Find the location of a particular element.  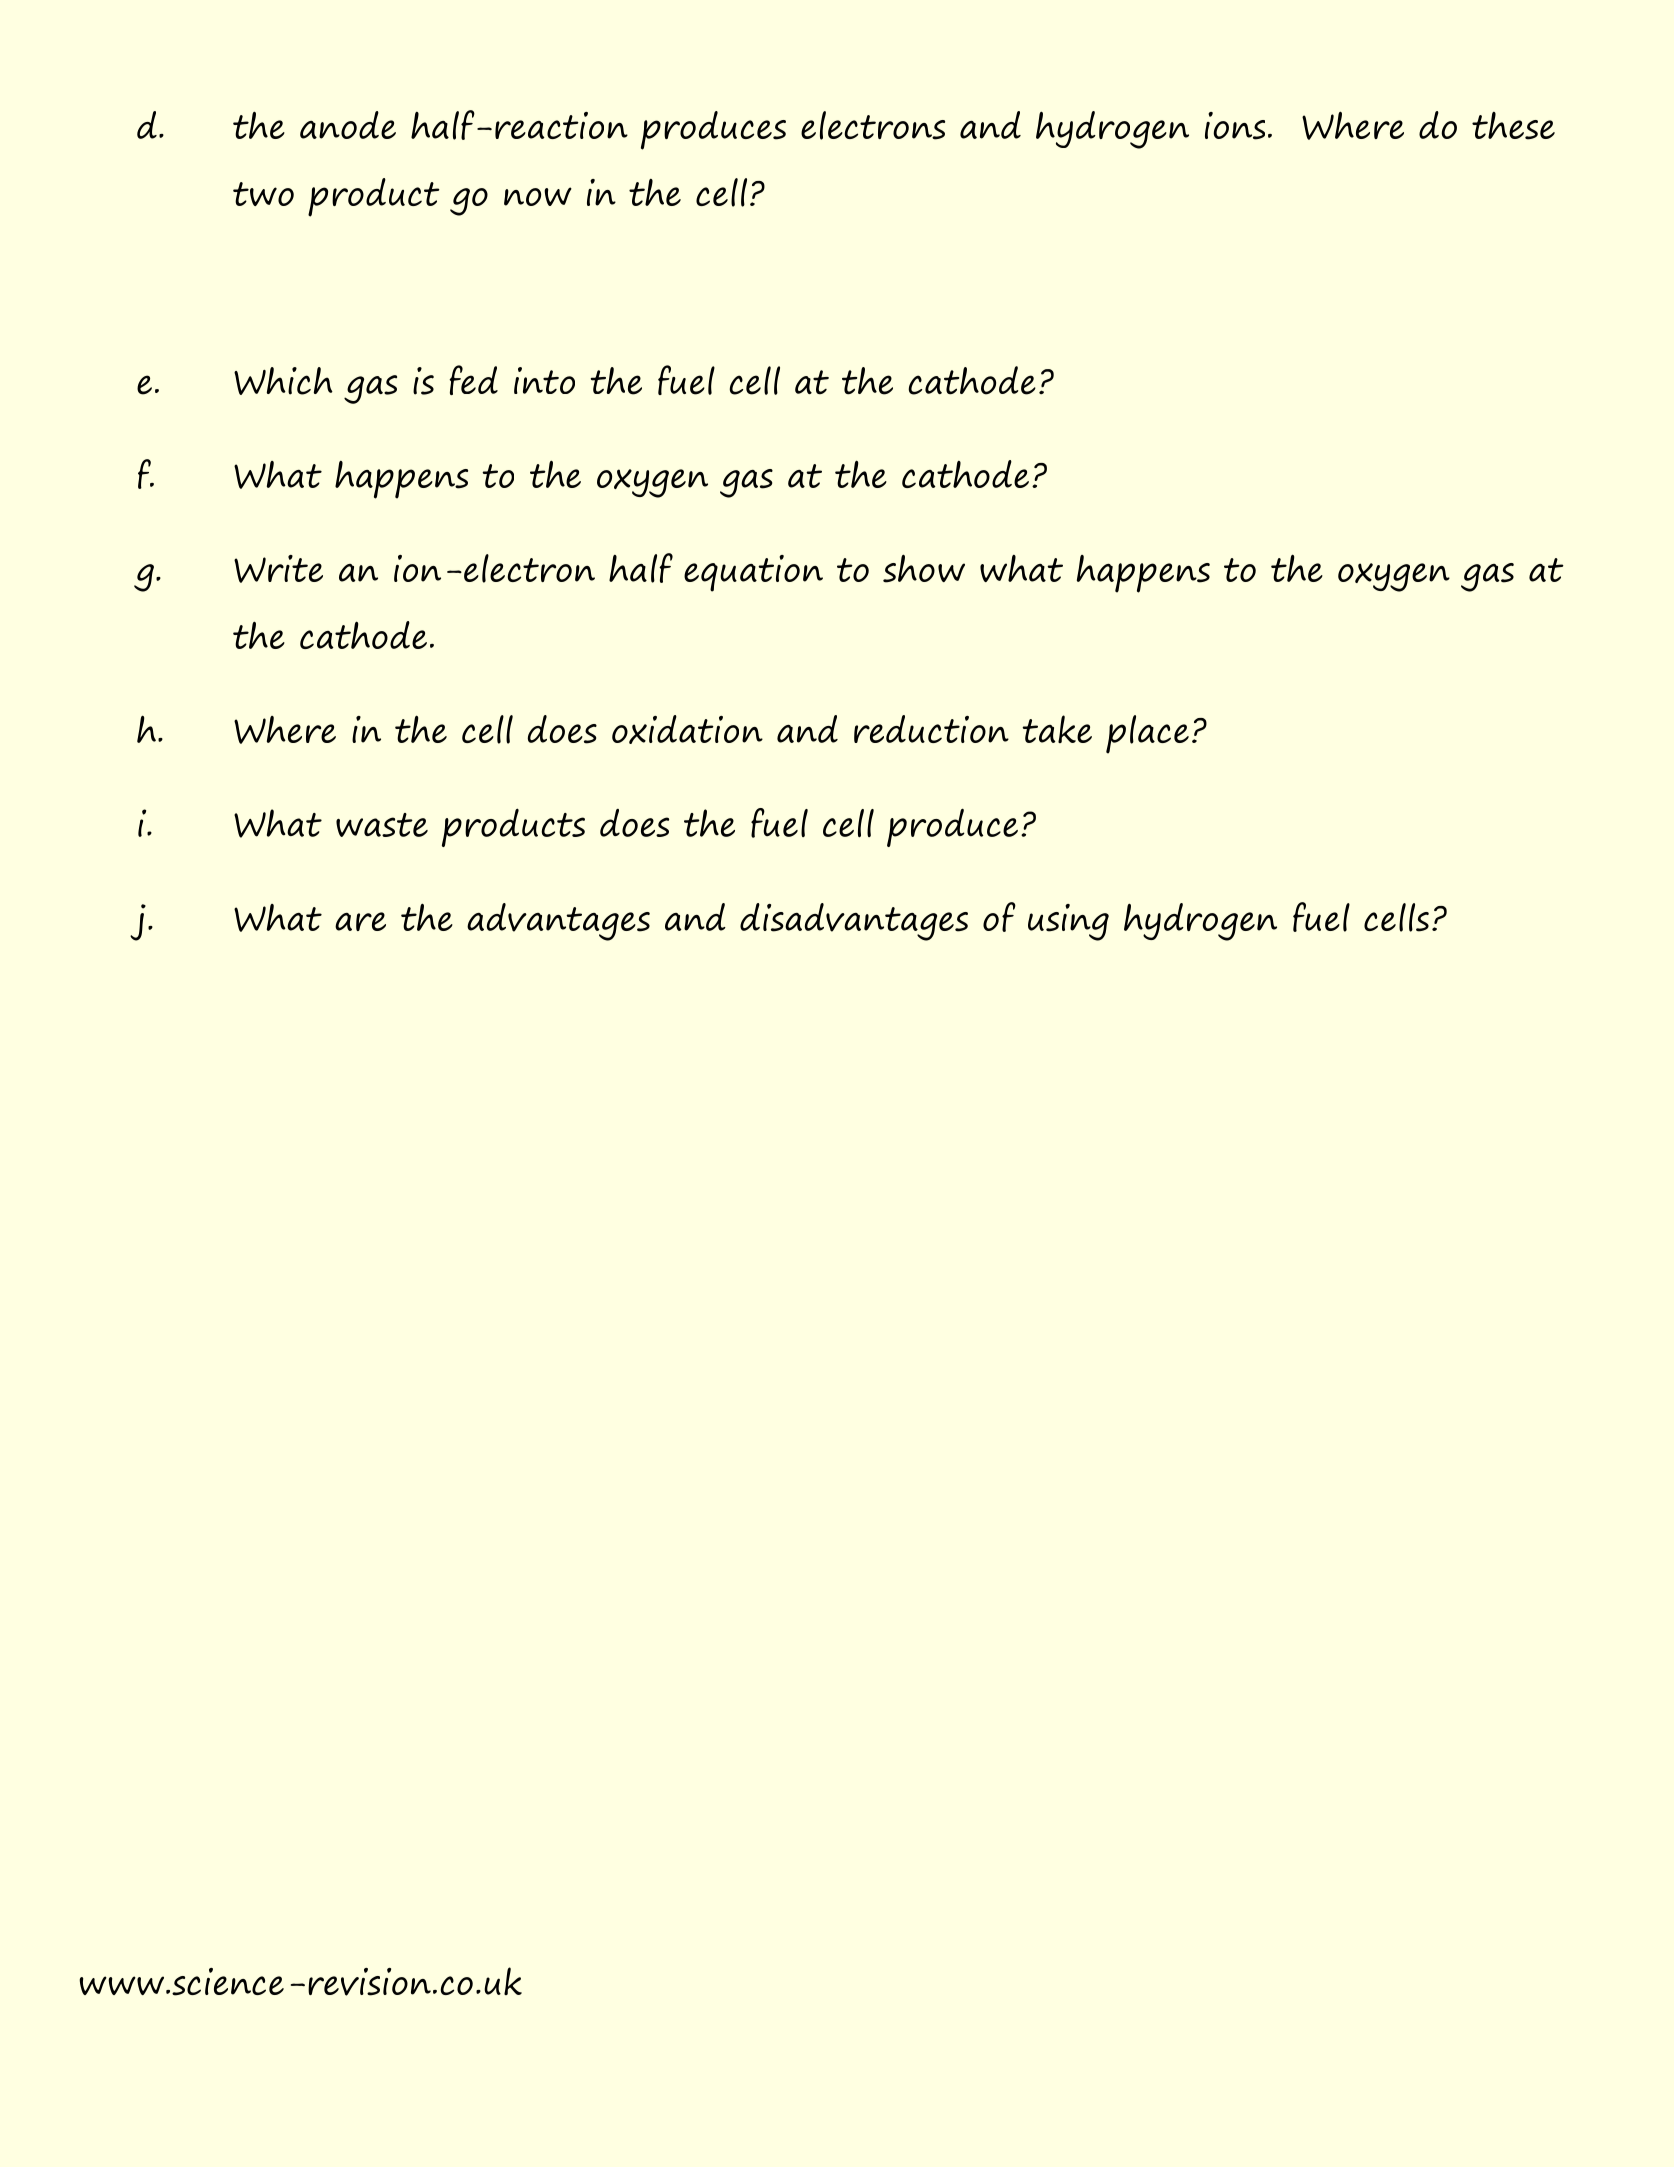

reduction is located at coordinates (931, 729).
